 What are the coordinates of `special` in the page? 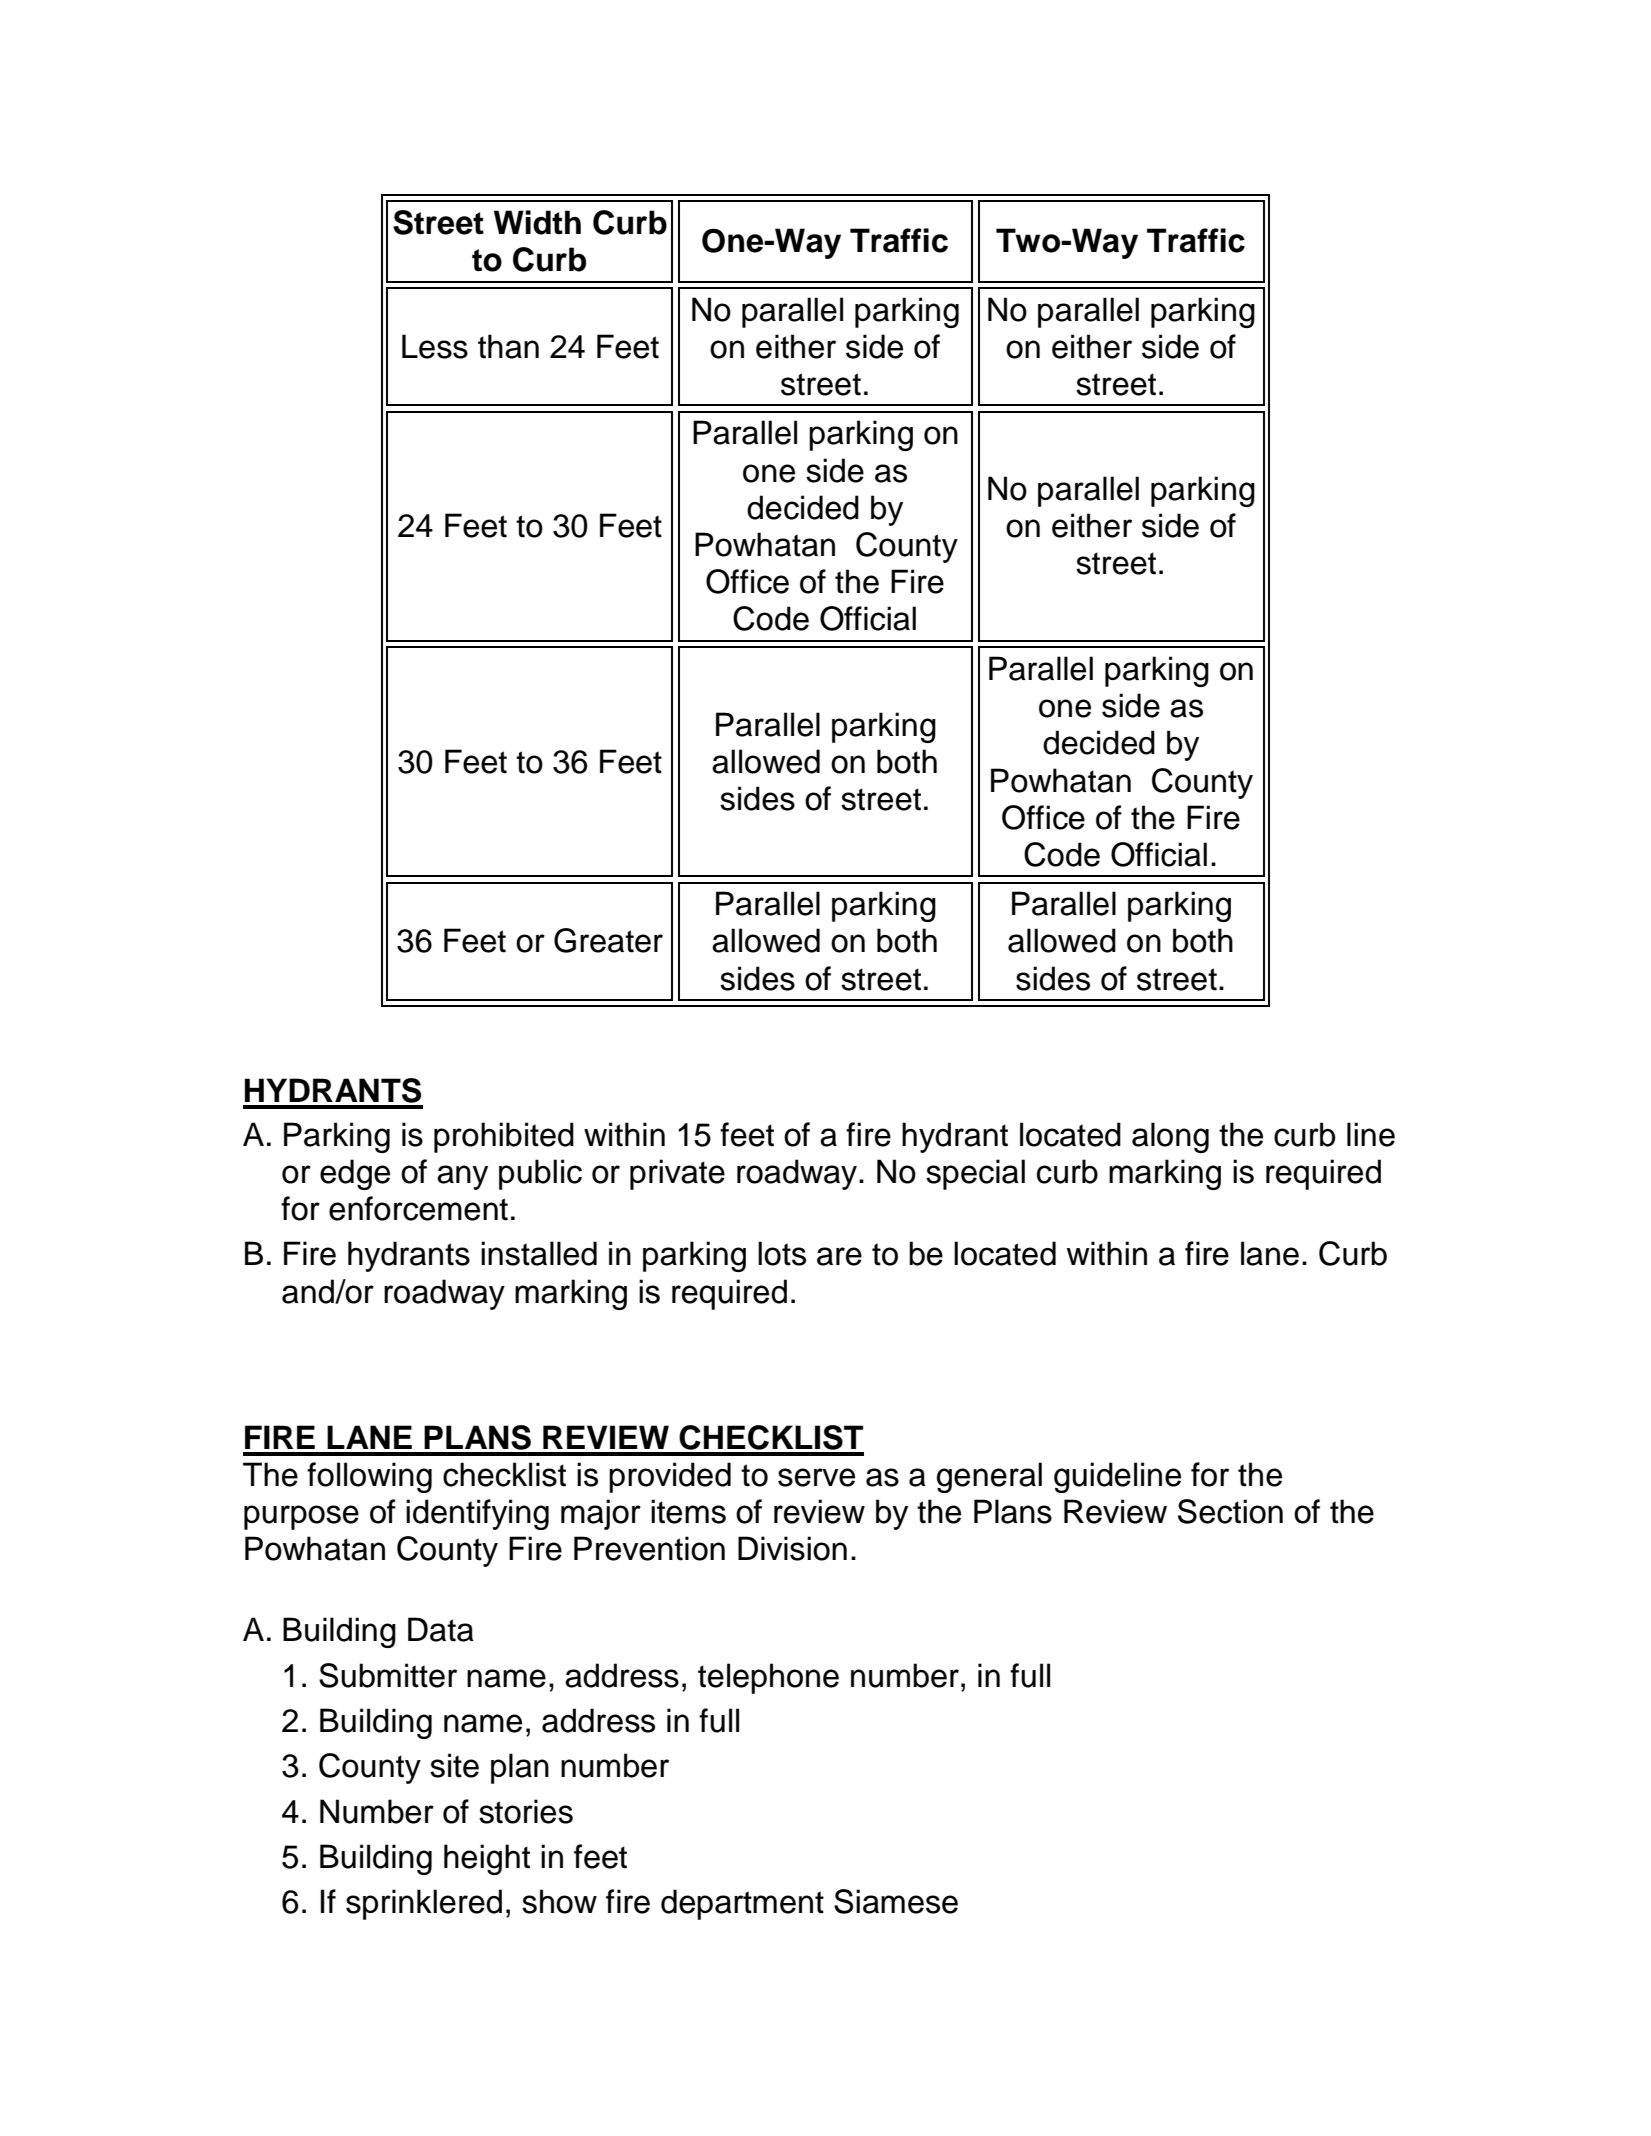 It's located at (975, 1174).
